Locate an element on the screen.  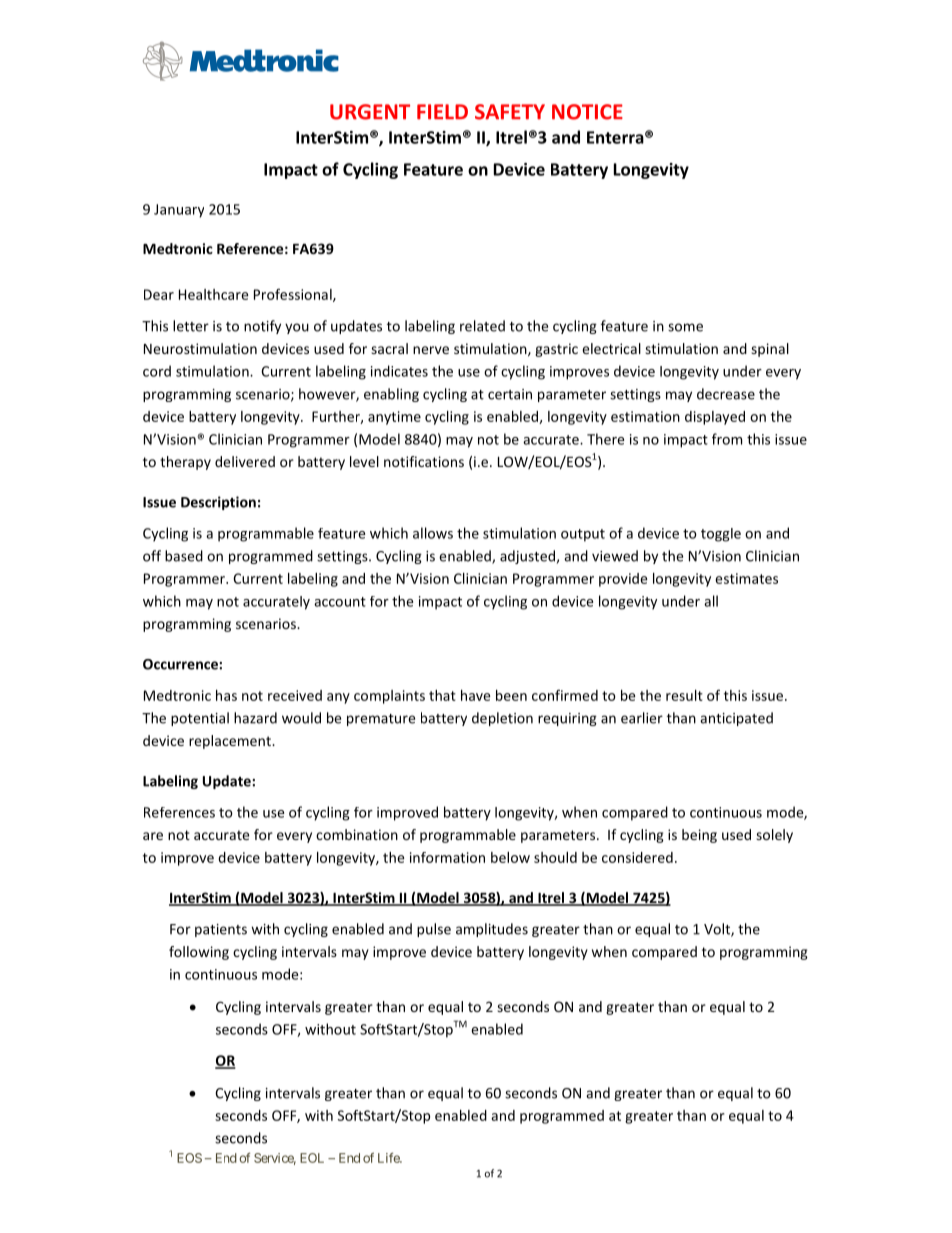
NOTICE is located at coordinates (587, 112).
